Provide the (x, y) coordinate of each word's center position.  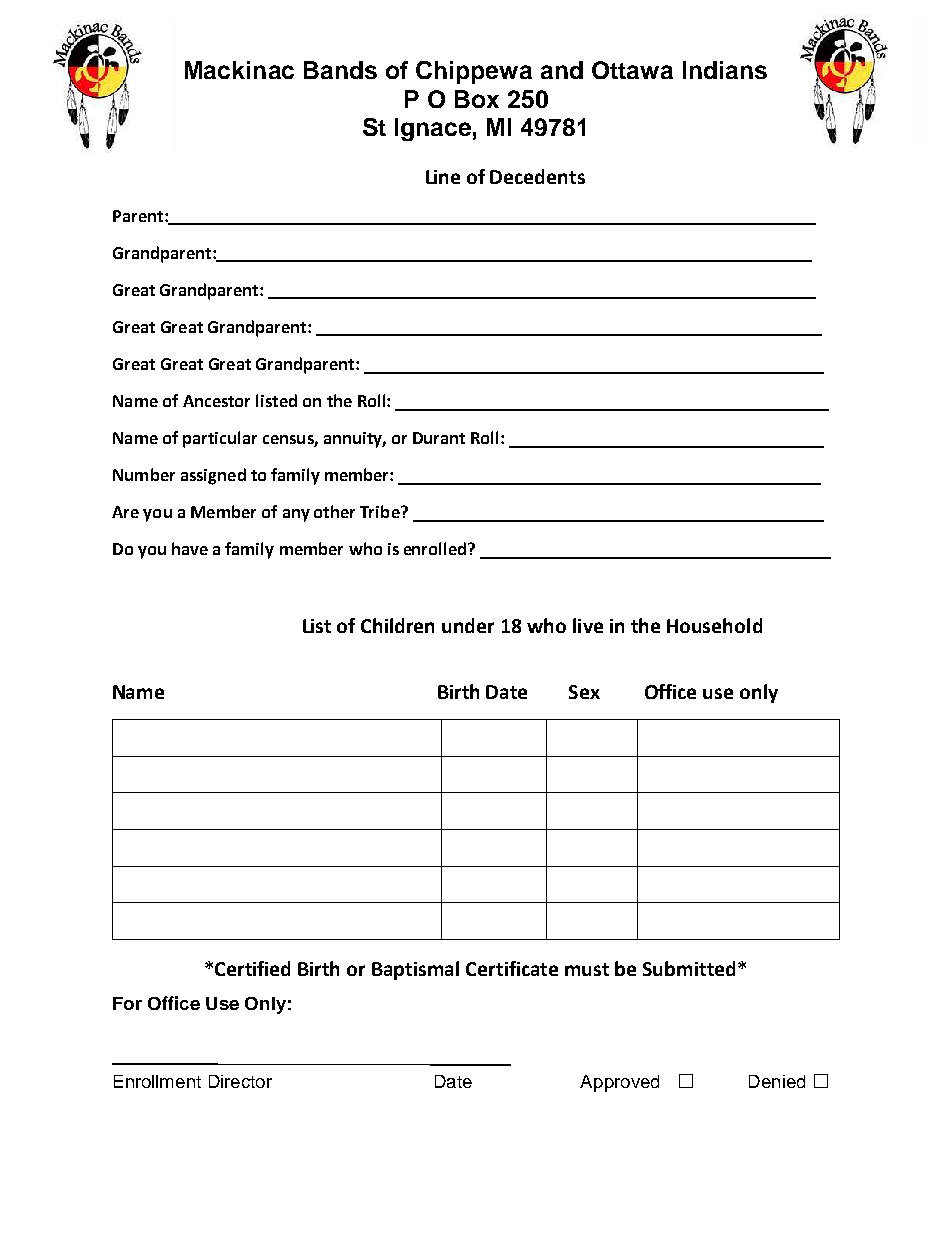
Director (240, 1081)
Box (477, 99)
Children (397, 625)
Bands (340, 70)
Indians (725, 70)
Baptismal (415, 970)
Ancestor (216, 401)
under (468, 625)
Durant (439, 438)
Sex (584, 692)
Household (714, 625)
